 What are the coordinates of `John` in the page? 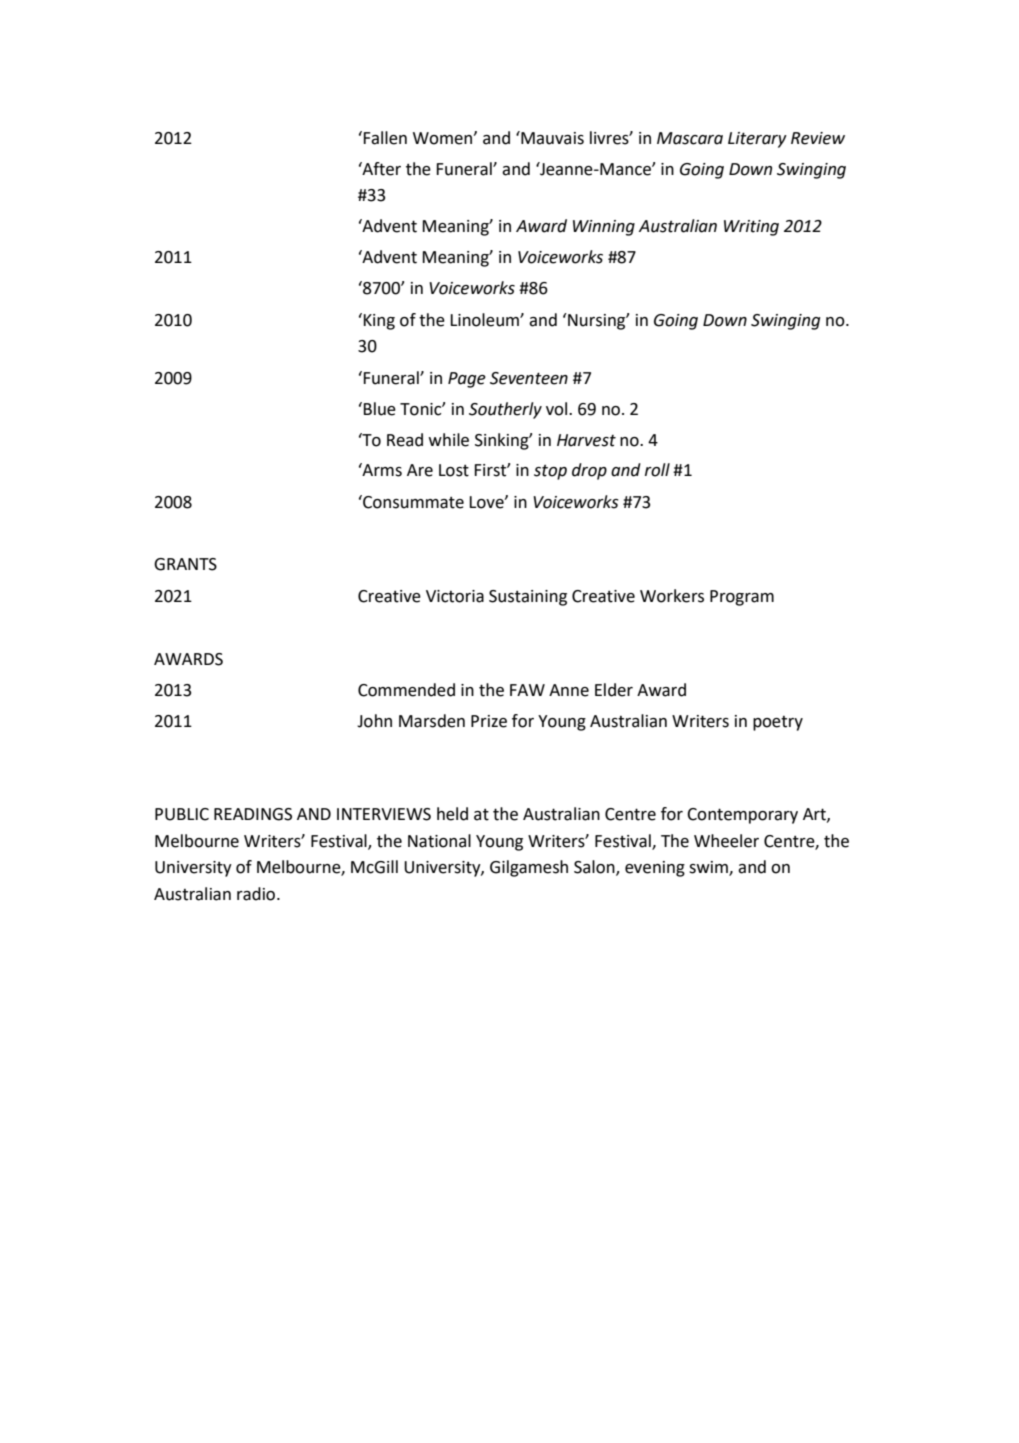 It's located at (374, 721).
